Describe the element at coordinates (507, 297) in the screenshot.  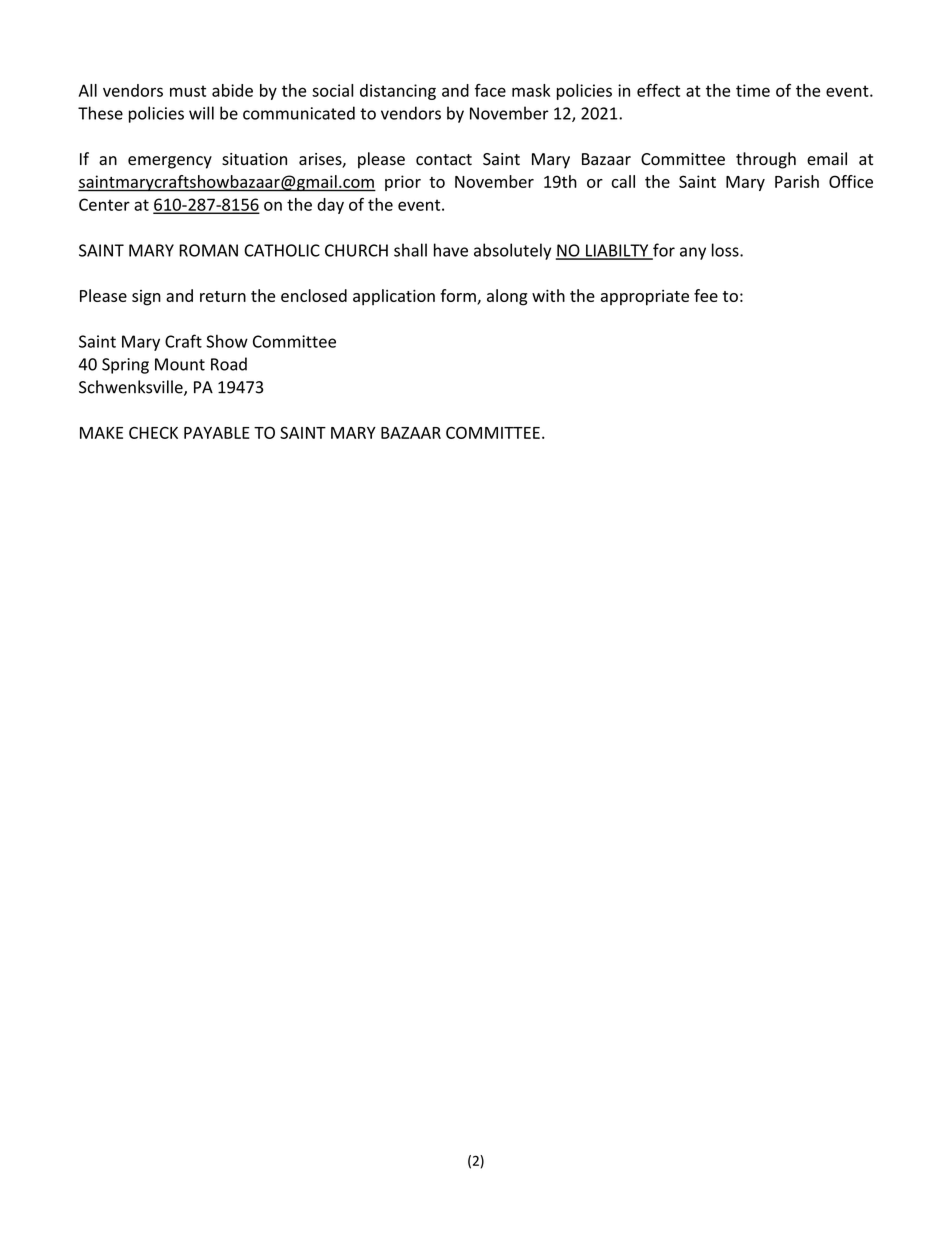
I see `along` at that location.
